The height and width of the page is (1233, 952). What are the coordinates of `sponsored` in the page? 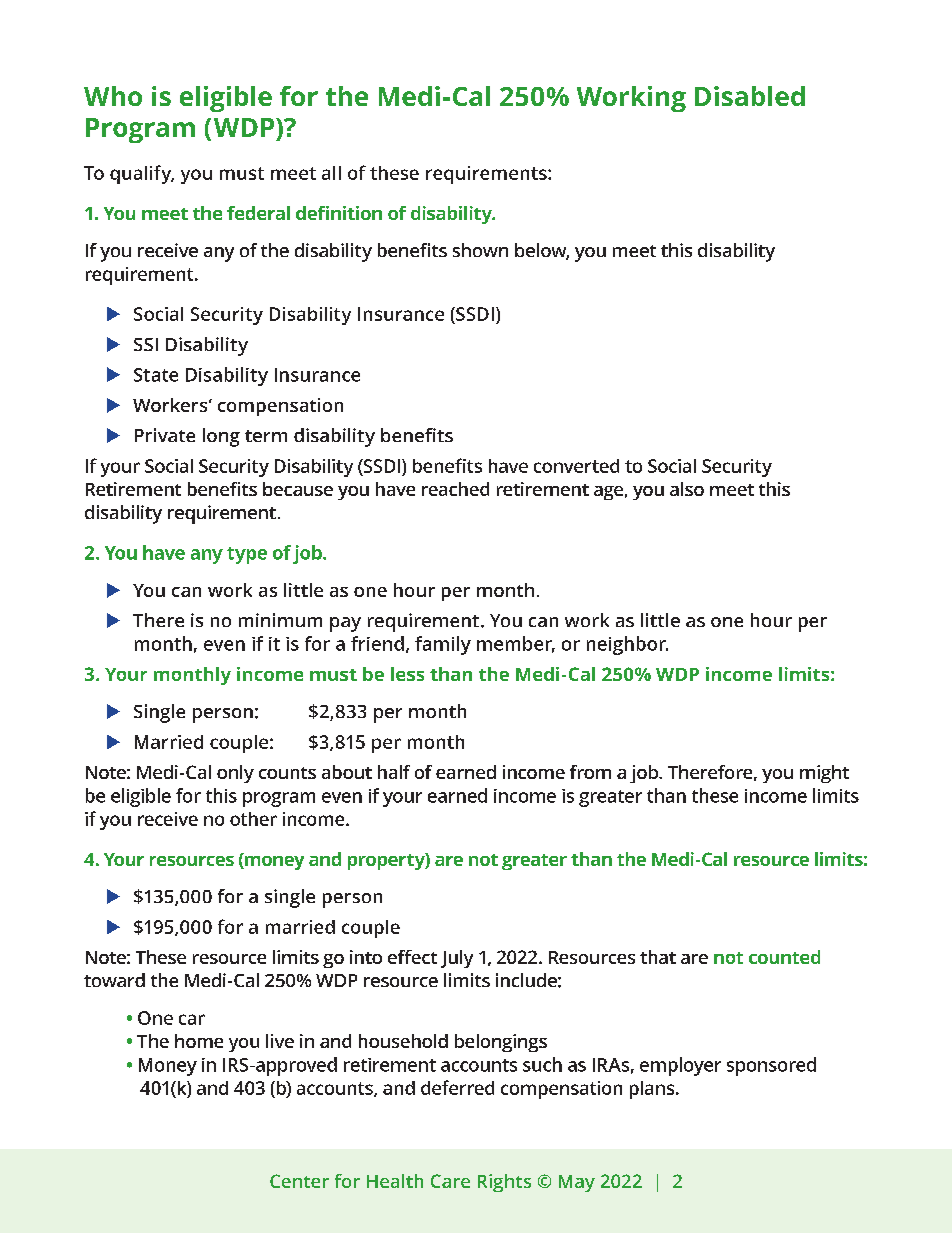 It's located at (771, 1066).
